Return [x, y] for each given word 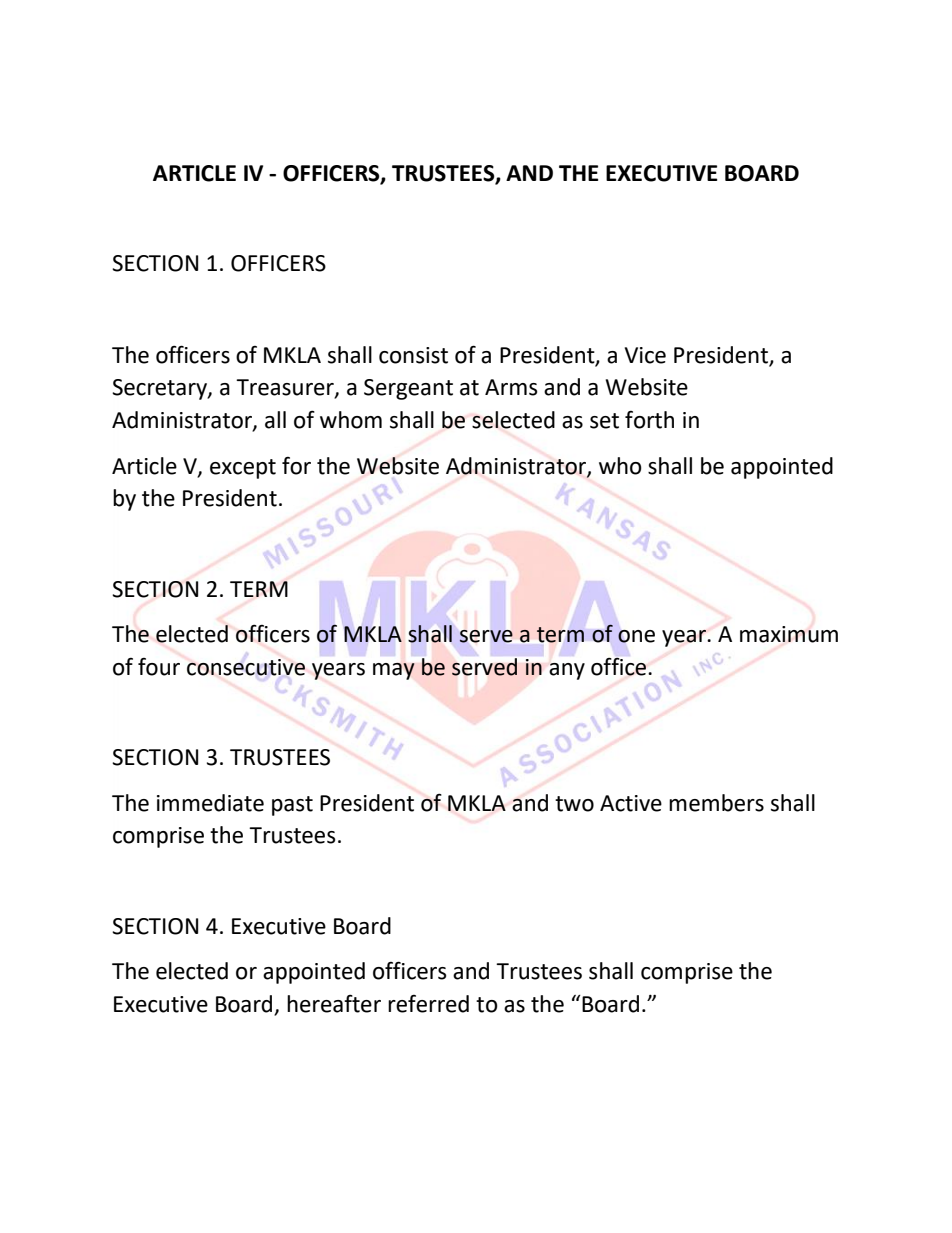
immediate [210, 803]
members [716, 803]
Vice [645, 355]
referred [428, 1004]
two [574, 804]
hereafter [334, 1004]
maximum [789, 634]
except [243, 469]
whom [351, 420]
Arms [511, 387]
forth [649, 420]
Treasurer [286, 388]
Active [631, 803]
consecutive [246, 667]
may [394, 671]
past [292, 806]
